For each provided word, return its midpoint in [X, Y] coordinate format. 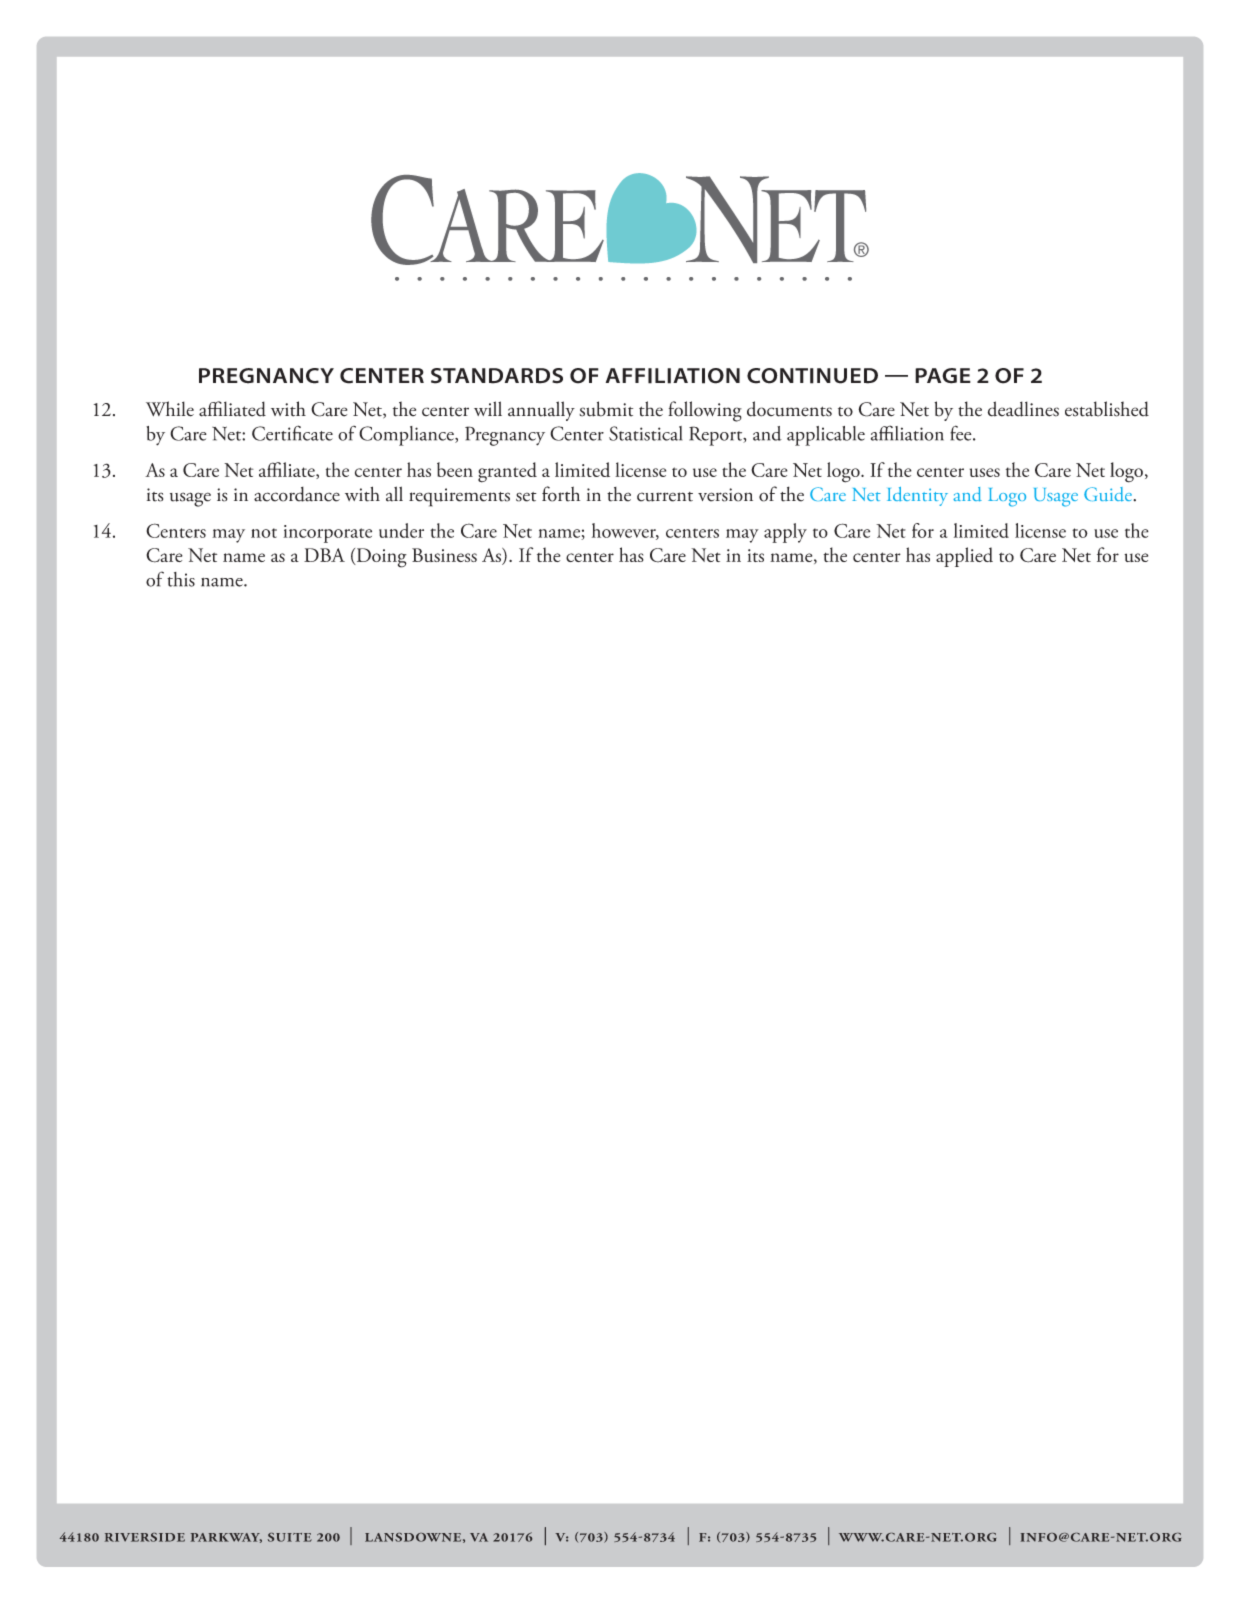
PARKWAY [226, 1538]
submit [606, 409]
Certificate [292, 433]
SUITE [290, 1537]
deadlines [1023, 409]
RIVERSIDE [145, 1537]
